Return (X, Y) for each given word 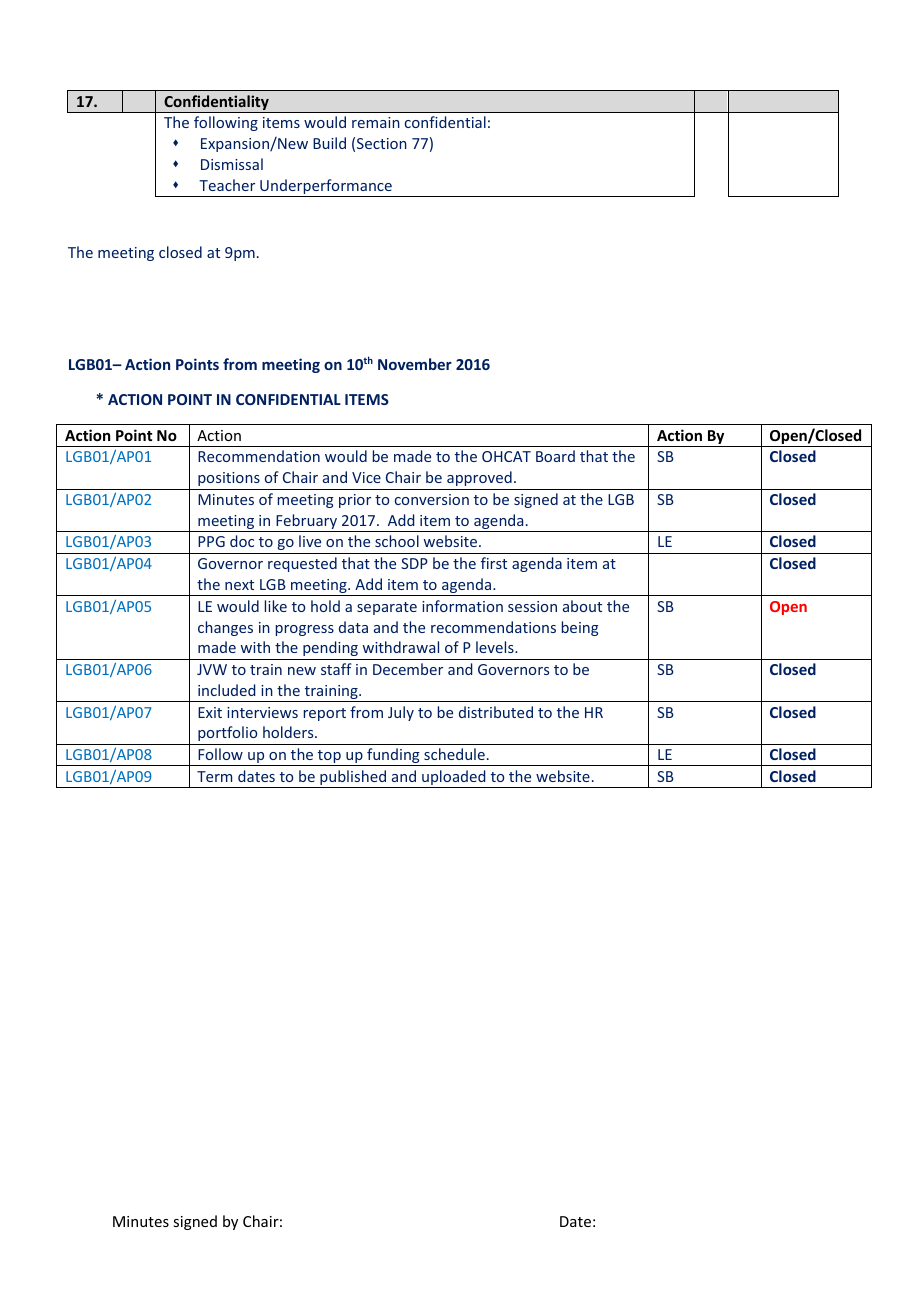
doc (242, 541)
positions (229, 479)
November (415, 364)
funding (393, 757)
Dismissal (232, 164)
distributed (496, 712)
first (494, 563)
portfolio (227, 733)
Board (555, 456)
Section (382, 143)
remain (376, 122)
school (397, 541)
